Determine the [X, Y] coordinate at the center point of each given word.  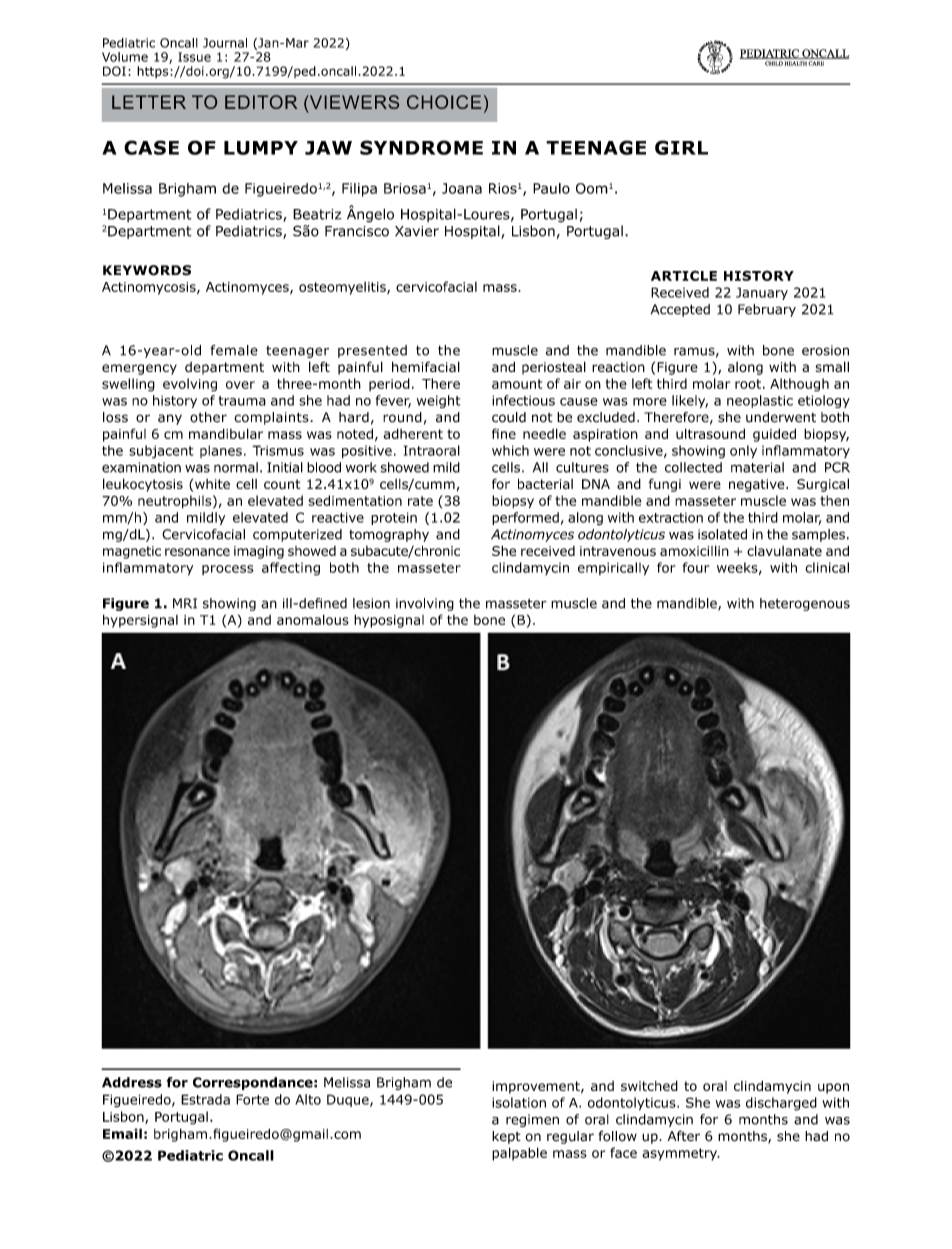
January [762, 293]
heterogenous [805, 604]
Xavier [417, 231]
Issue [194, 57]
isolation [519, 1102]
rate [420, 501]
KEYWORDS [147, 270]
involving [425, 604]
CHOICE [444, 102]
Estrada [205, 1099]
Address [132, 1082]
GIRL [681, 147]
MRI [185, 603]
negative [758, 485]
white [212, 484]
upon [833, 1088]
